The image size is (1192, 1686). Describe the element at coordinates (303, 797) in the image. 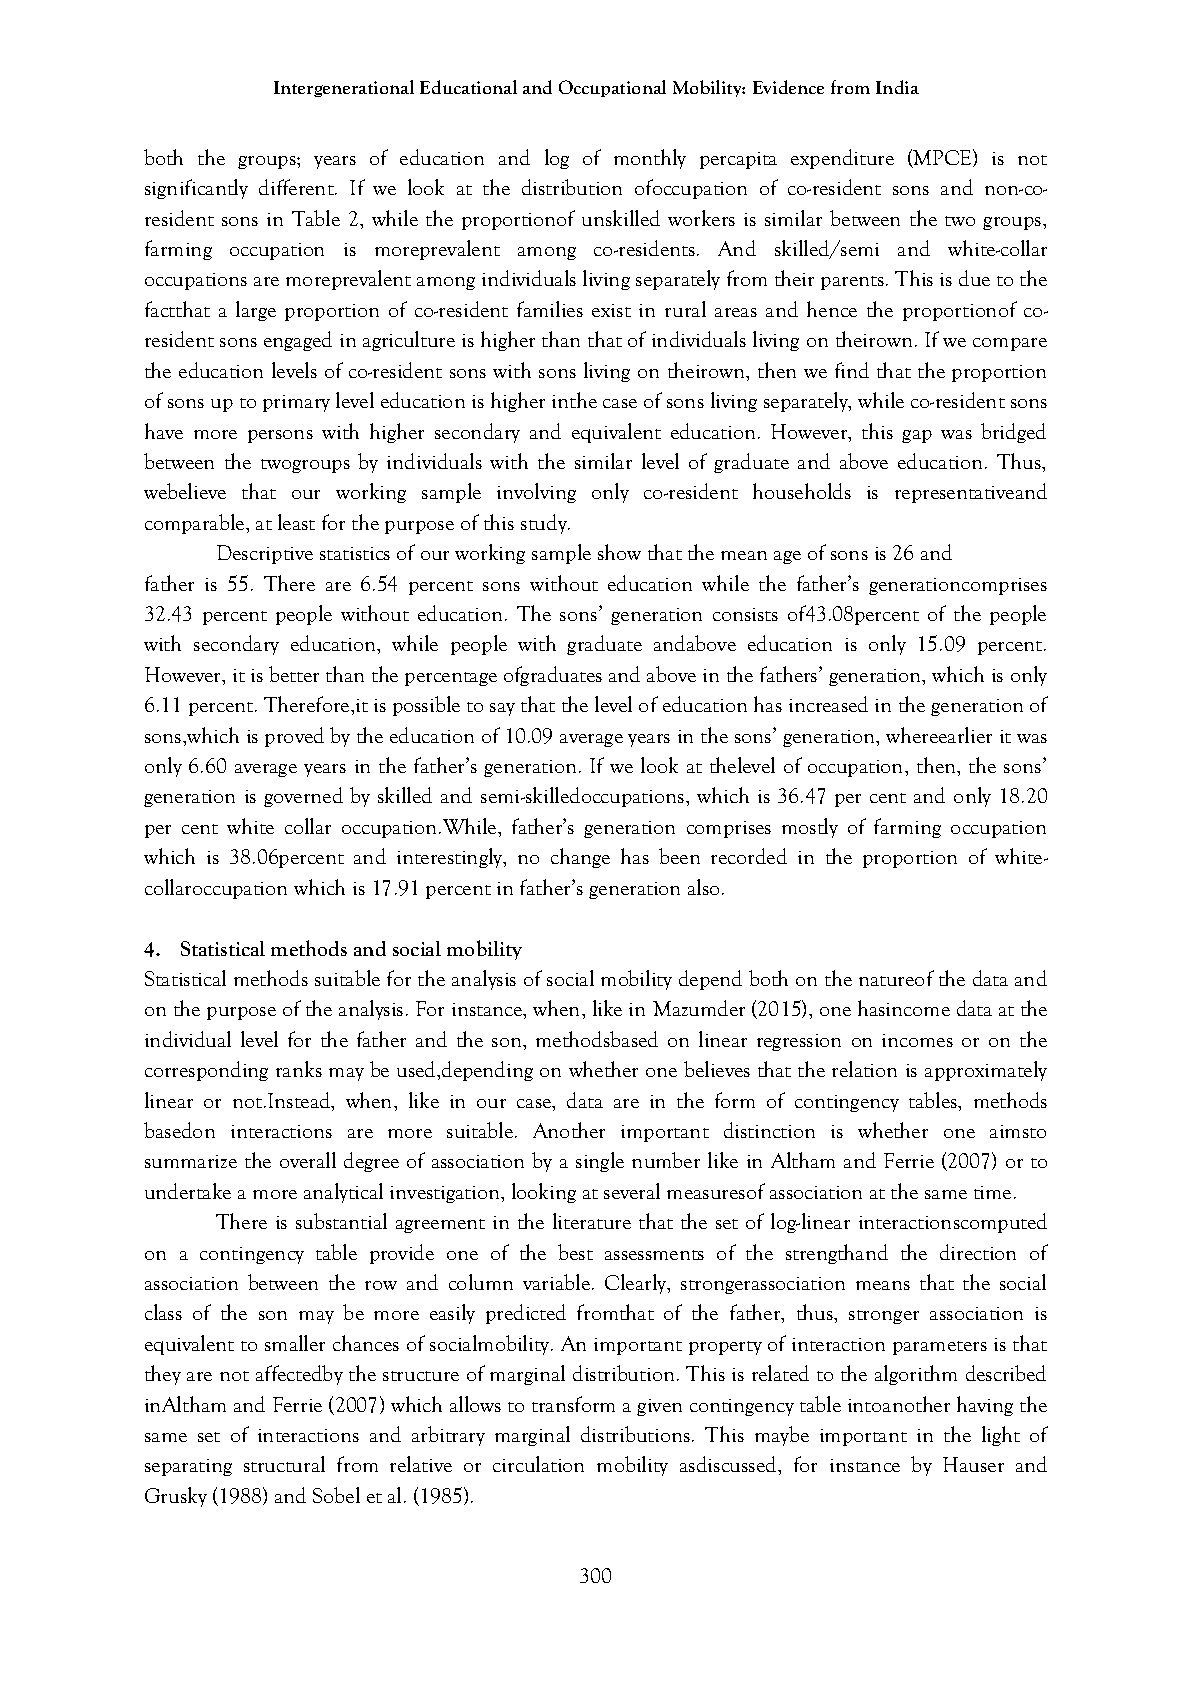

I see `governed` at that location.
